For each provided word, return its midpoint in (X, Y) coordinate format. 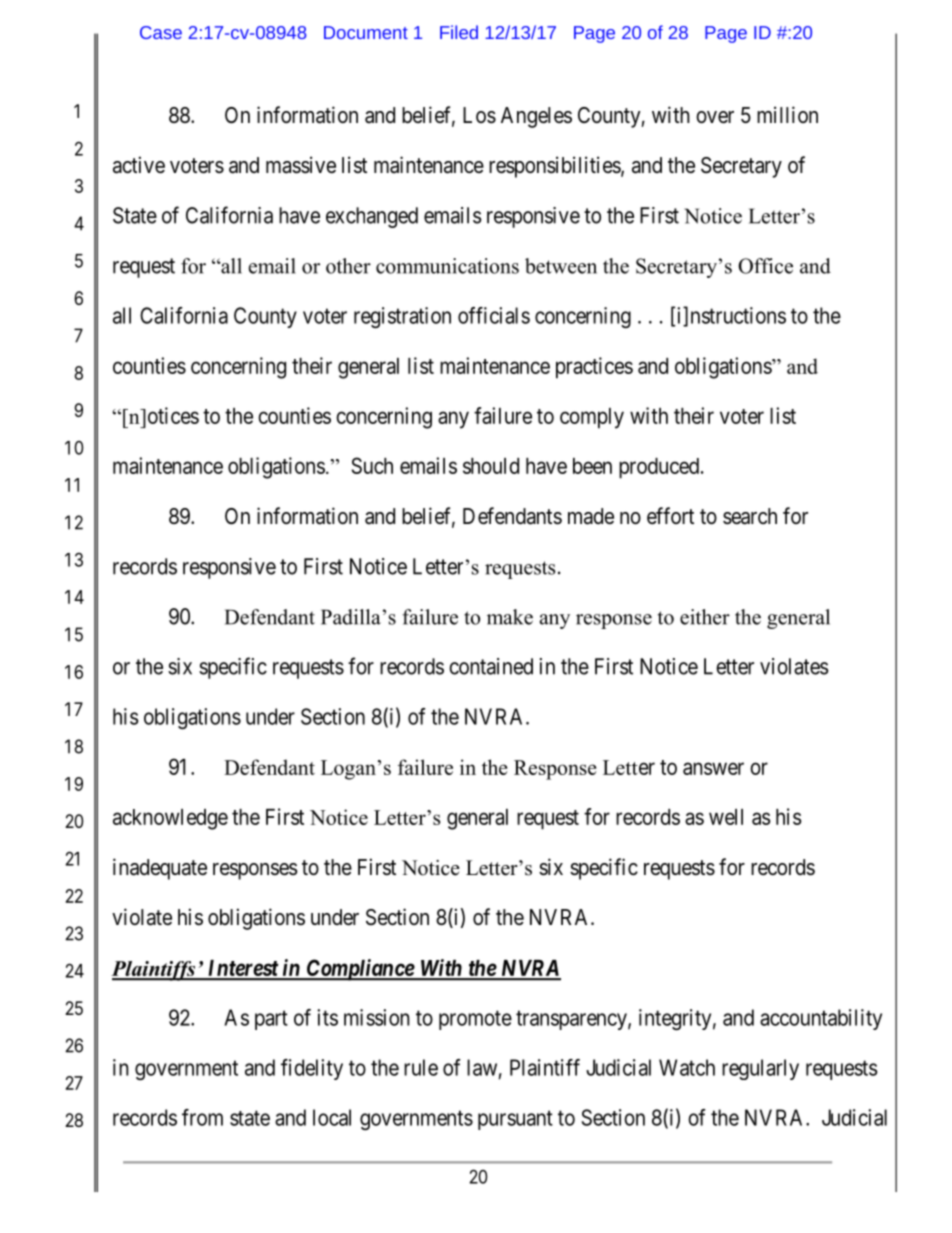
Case (161, 32)
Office (765, 266)
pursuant (515, 1120)
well (726, 817)
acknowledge (170, 819)
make (510, 617)
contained (491, 666)
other (348, 266)
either (705, 617)
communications (447, 266)
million (787, 114)
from (202, 1117)
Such (372, 465)
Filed (459, 32)
